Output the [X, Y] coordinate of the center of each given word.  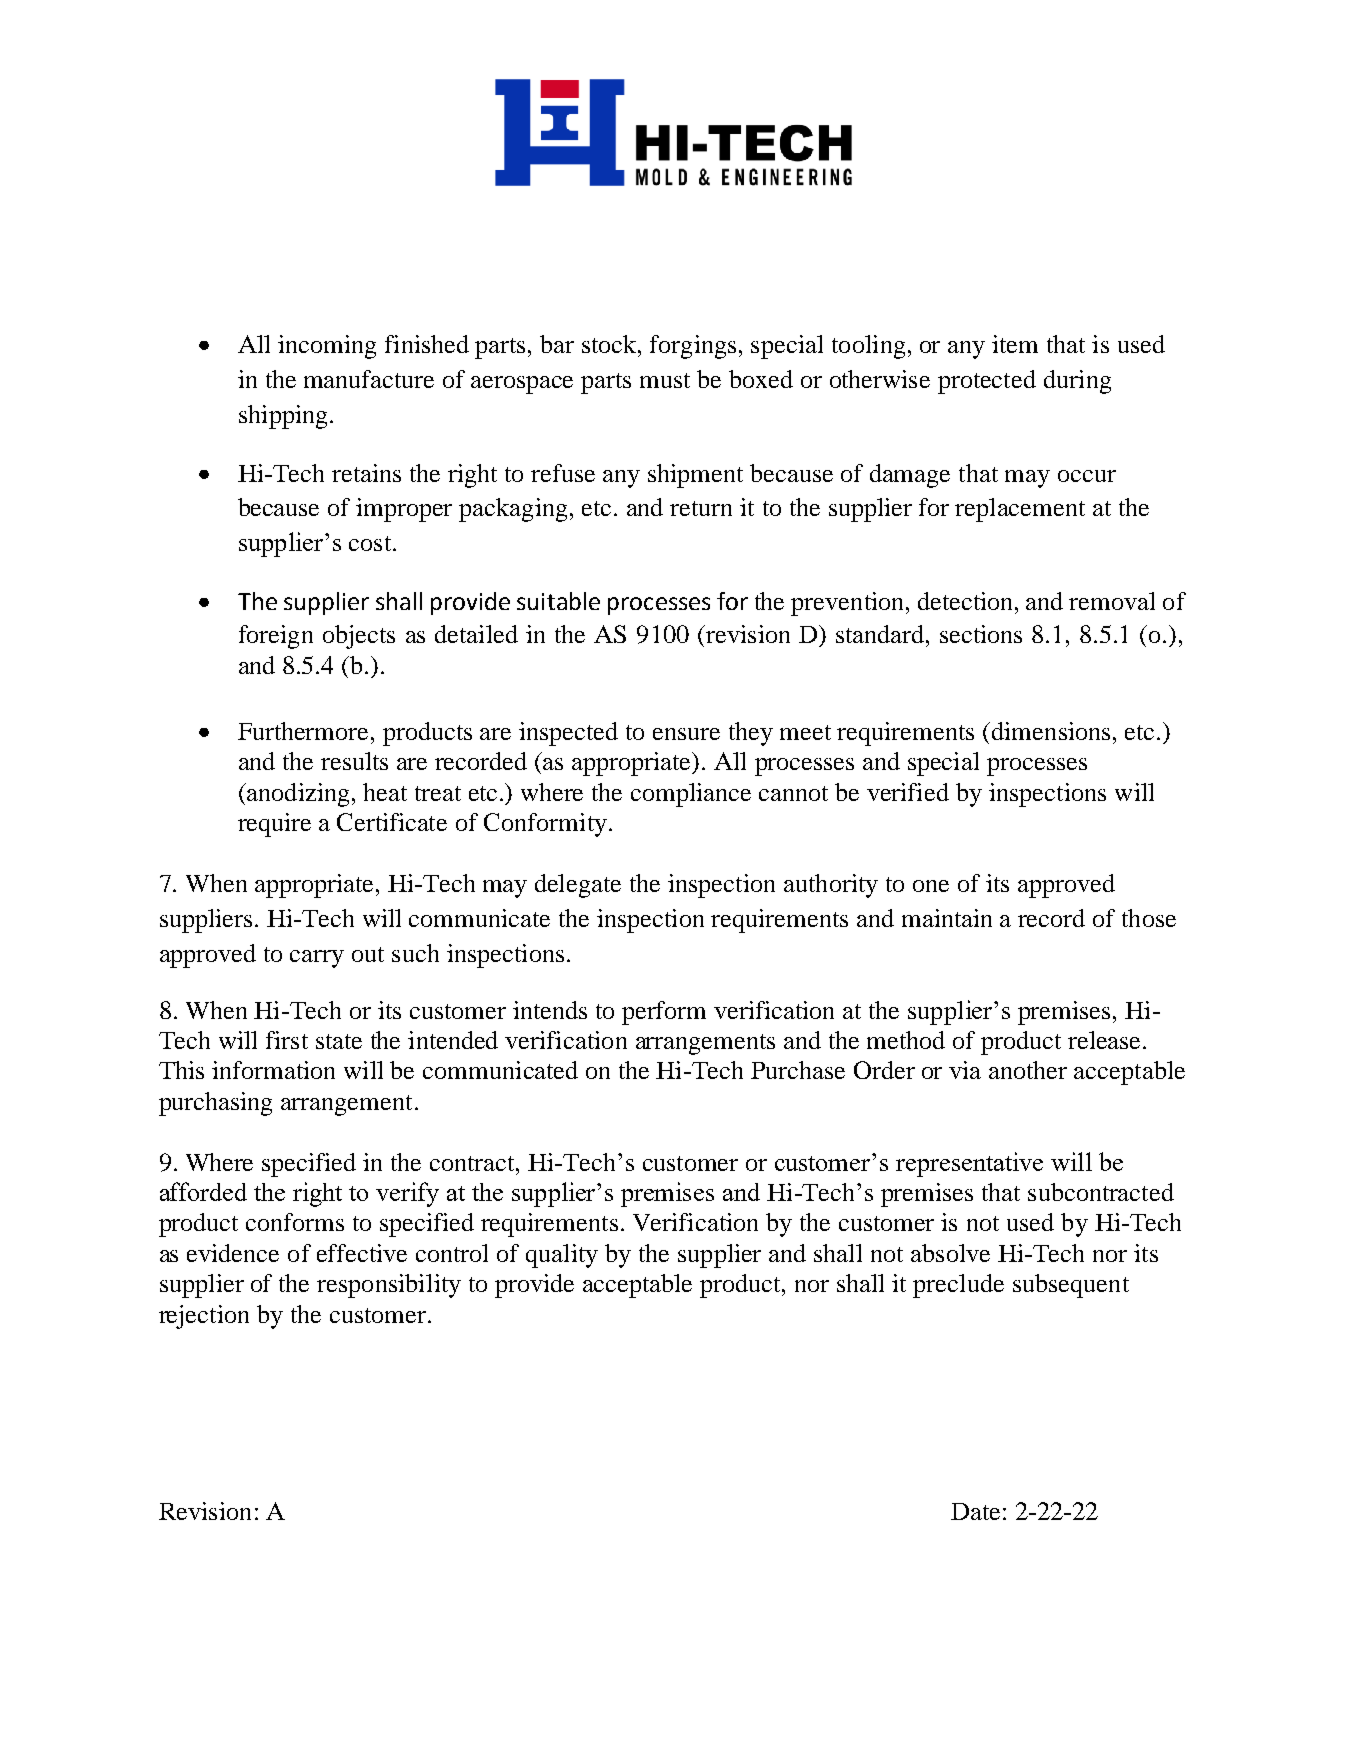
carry [317, 959]
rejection [204, 1317]
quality [562, 1256]
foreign [276, 637]
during [1077, 382]
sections [981, 634]
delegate [578, 886]
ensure [686, 734]
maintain [947, 918]
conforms [295, 1222]
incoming [327, 347]
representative [969, 1164]
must [665, 380]
